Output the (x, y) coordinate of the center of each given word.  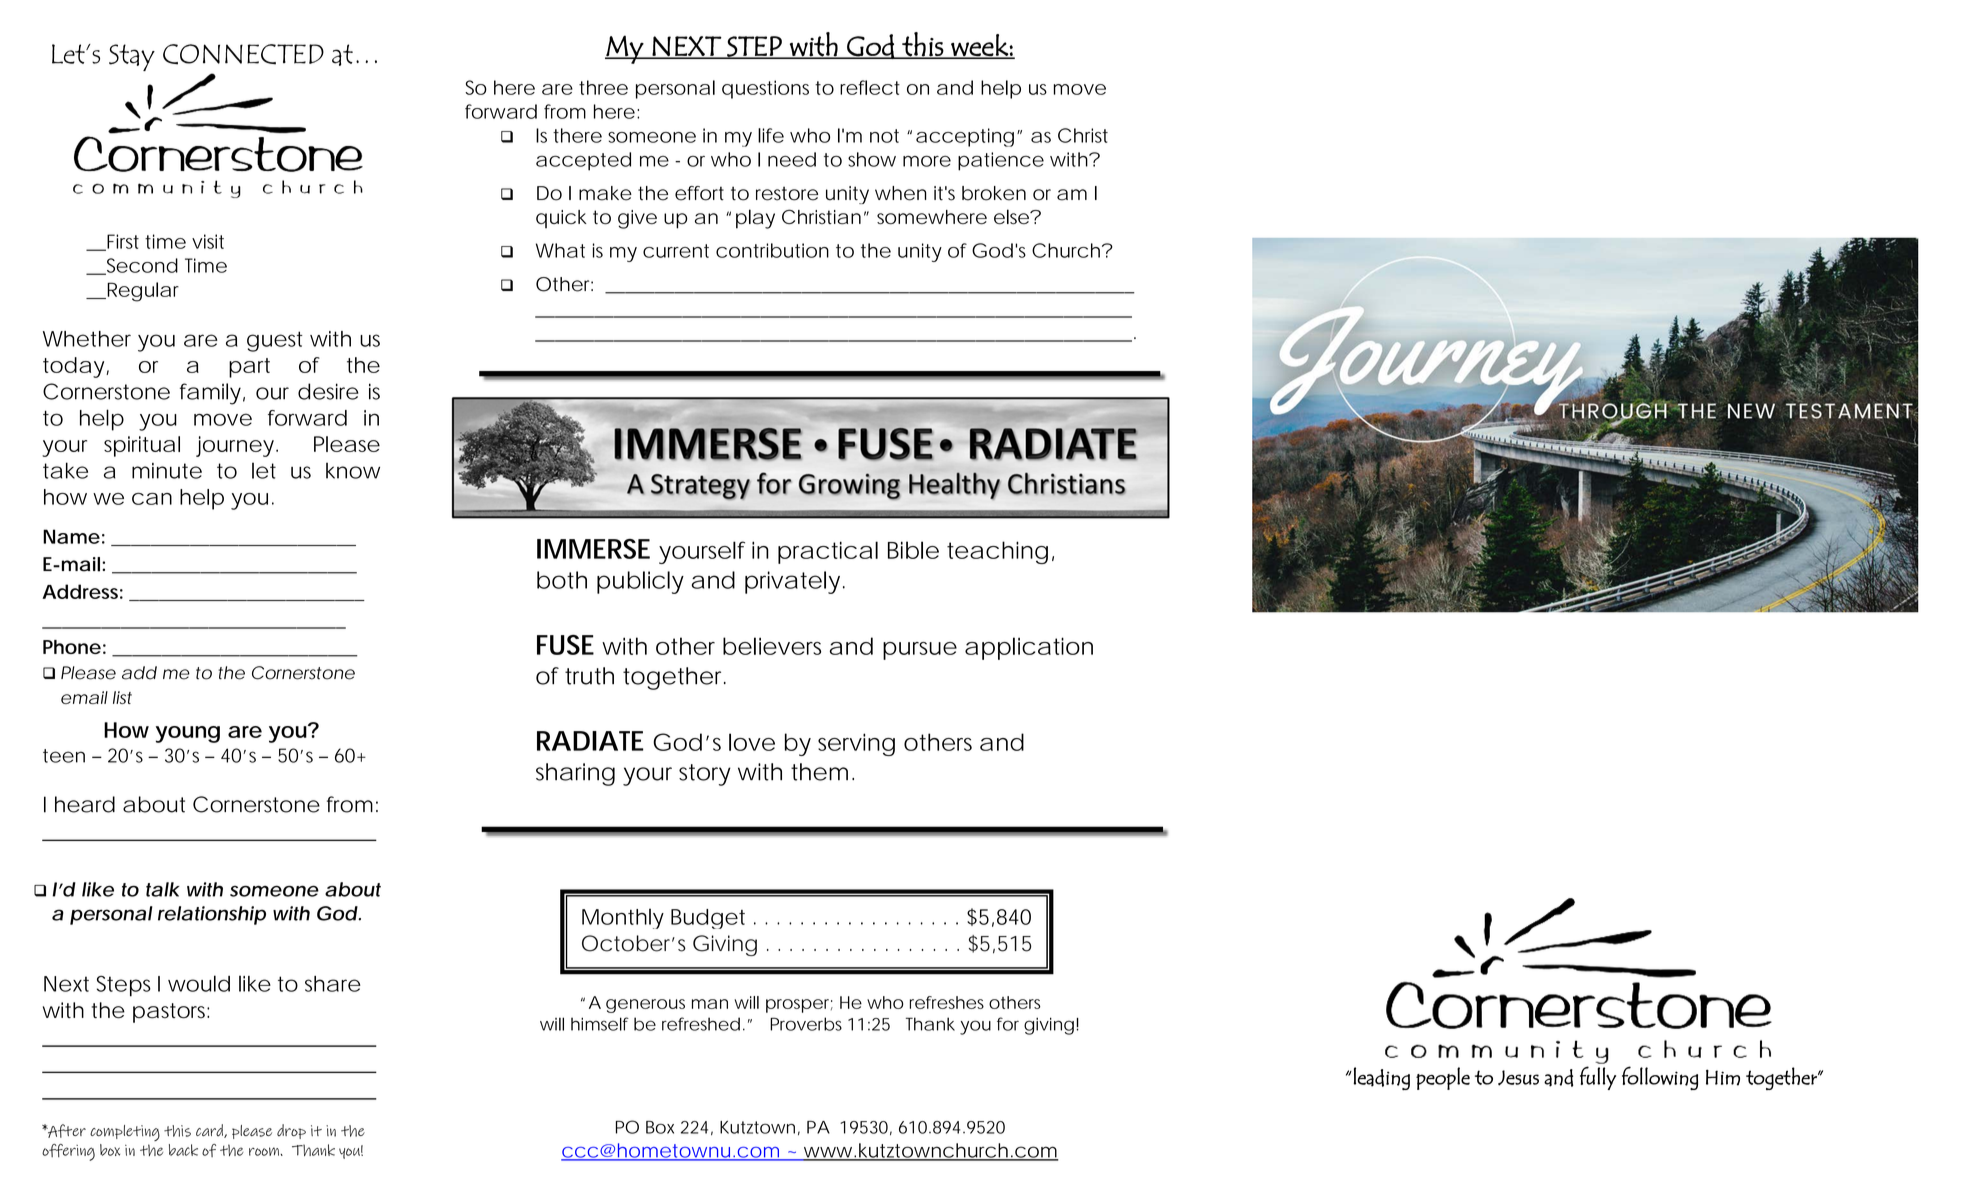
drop (291, 1131)
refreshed (701, 1024)
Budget (708, 919)
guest (275, 341)
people (1443, 1078)
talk (163, 889)
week (979, 46)
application (1029, 648)
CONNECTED (243, 54)
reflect (870, 87)
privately (795, 582)
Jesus (1518, 1078)
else (1013, 217)
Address (82, 591)
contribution (772, 250)
